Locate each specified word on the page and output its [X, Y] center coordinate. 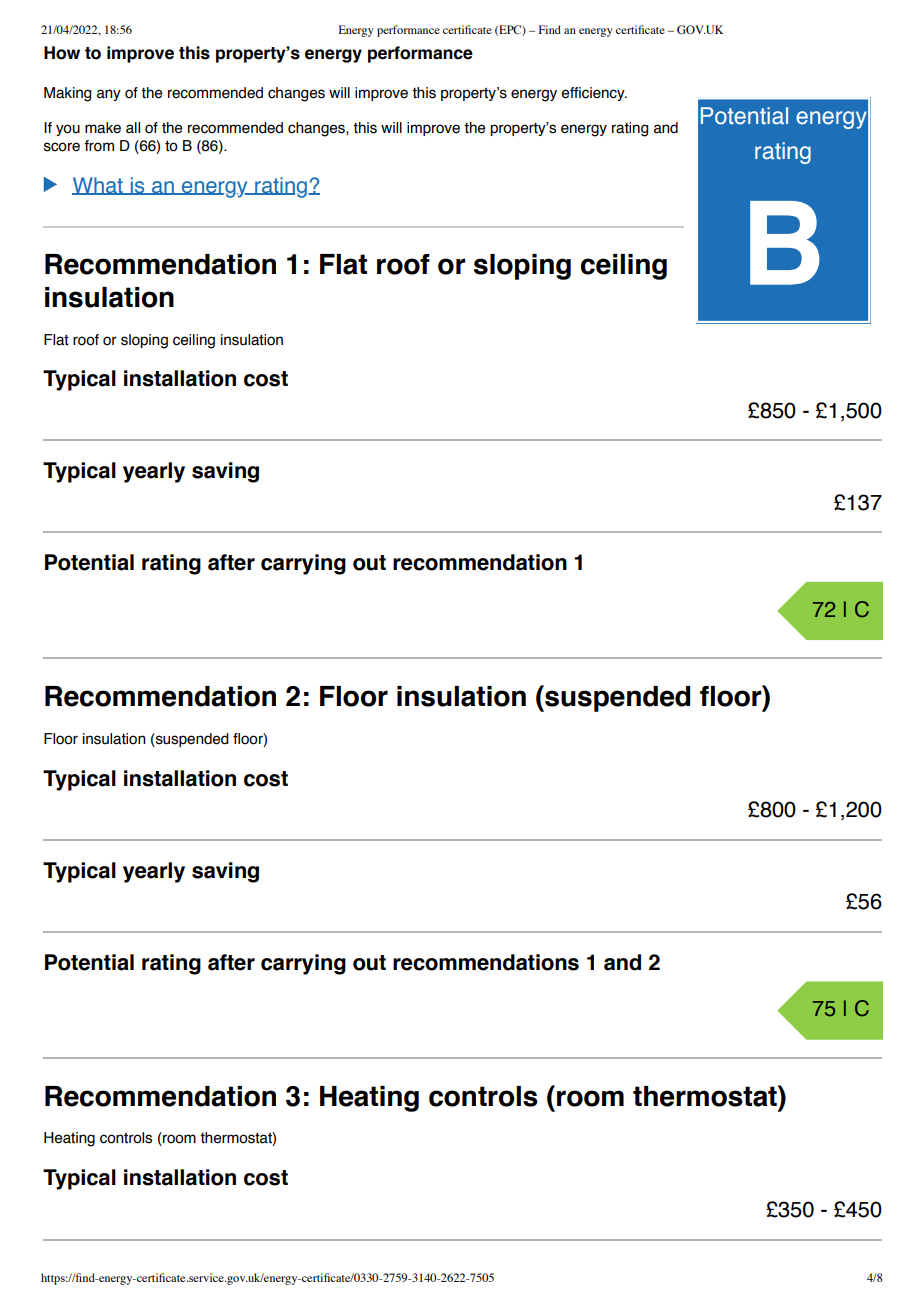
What [98, 186]
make [103, 128]
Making [67, 94]
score [62, 147]
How [62, 53]
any [109, 95]
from [99, 146]
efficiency [594, 94]
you [68, 130]
